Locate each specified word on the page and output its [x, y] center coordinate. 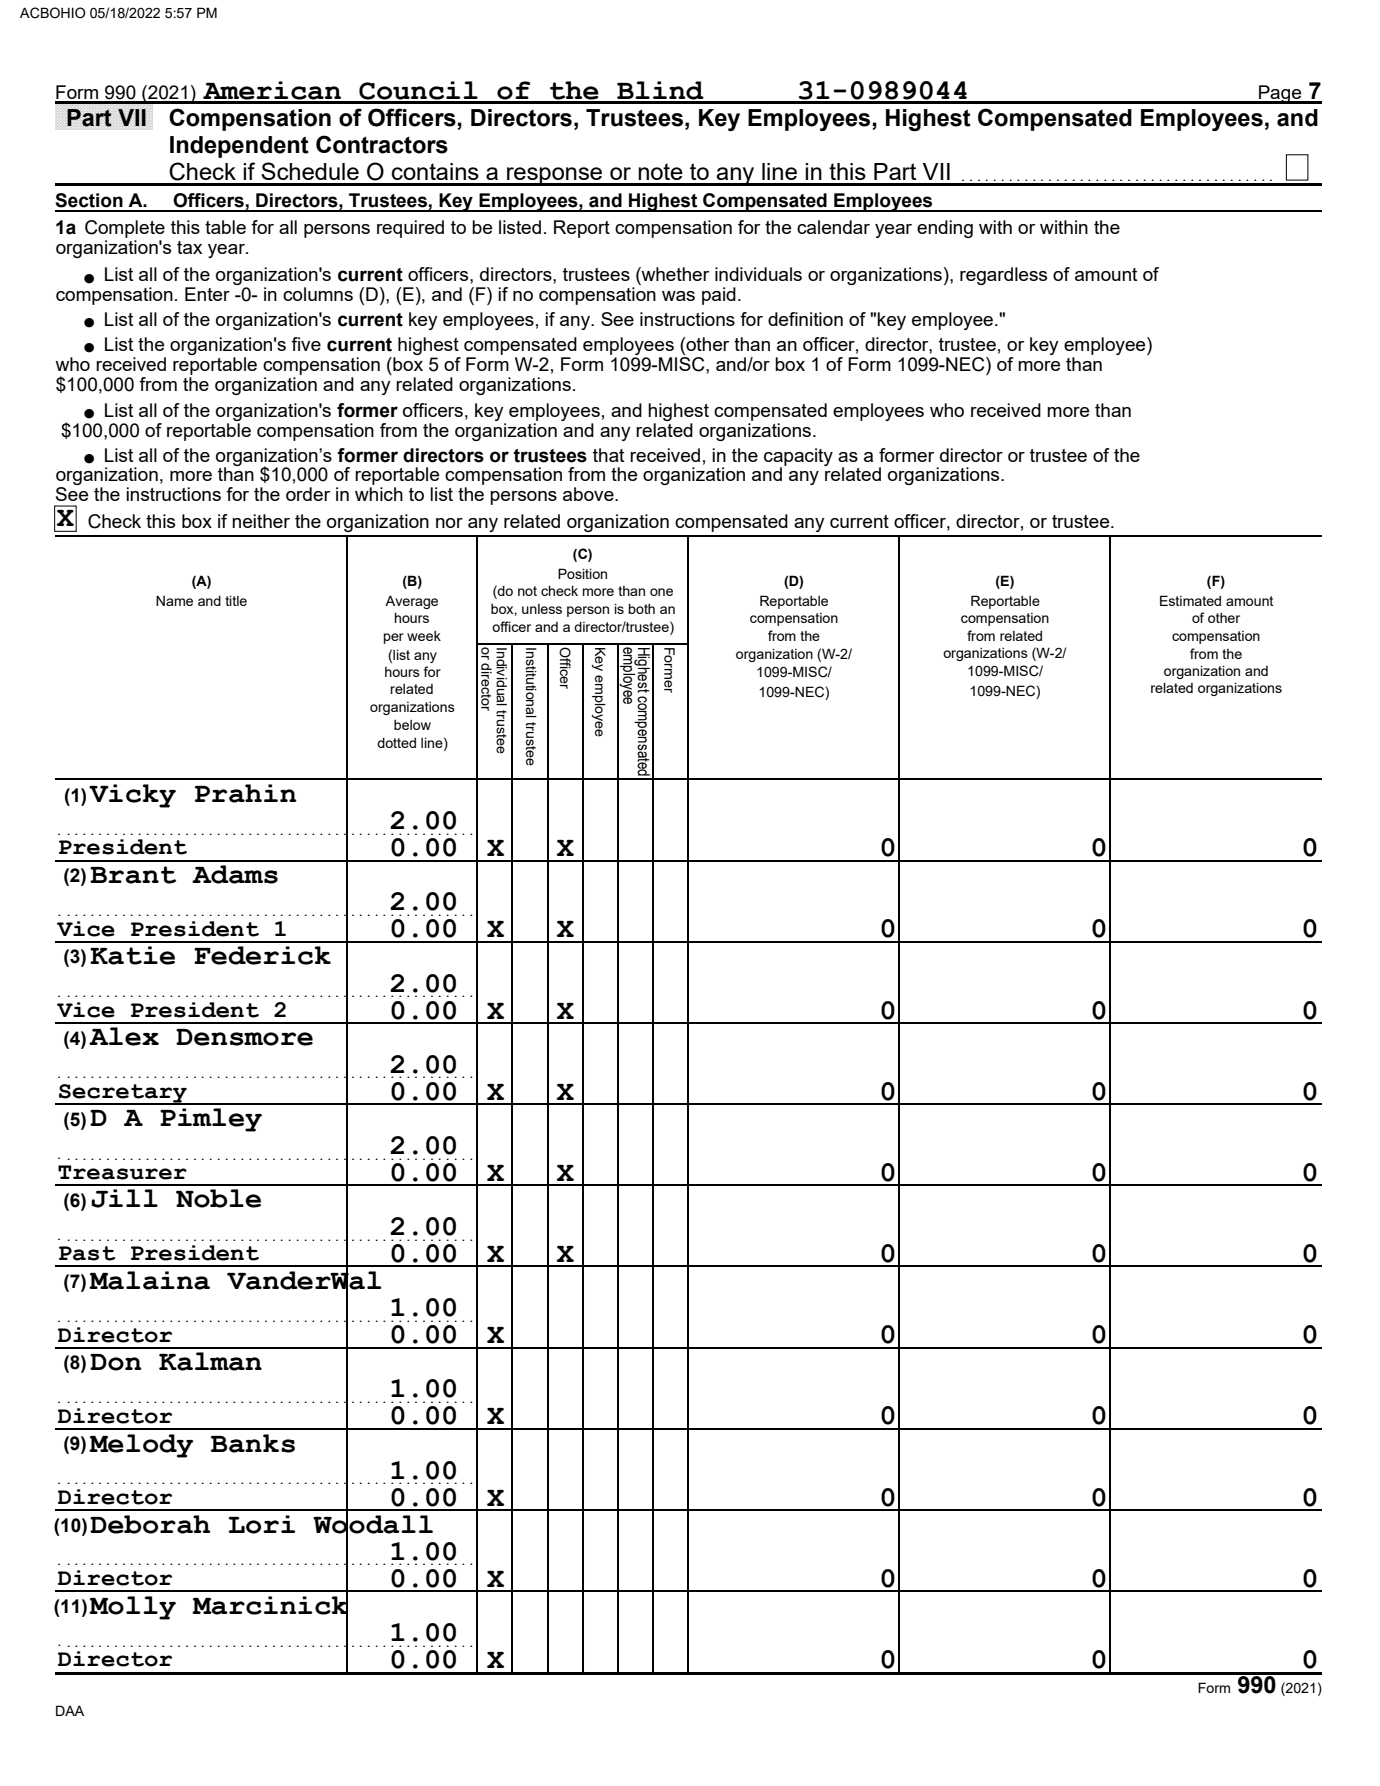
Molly [132, 1608]
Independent [239, 147]
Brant [133, 875]
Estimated [1190, 600]
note [660, 171]
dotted [396, 742]
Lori [262, 1524]
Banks [253, 1443]
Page [1280, 94]
